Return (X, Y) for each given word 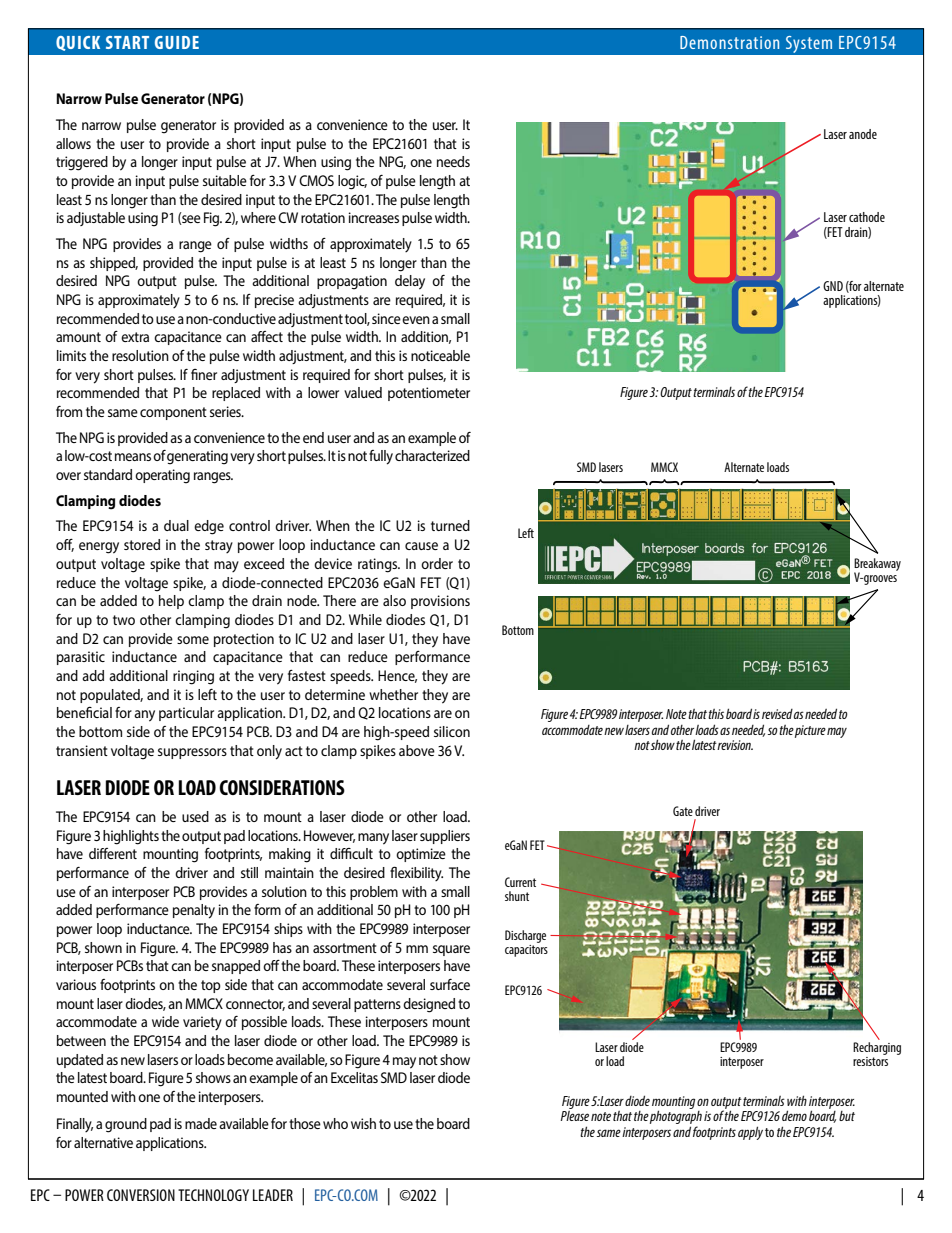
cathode (867, 217)
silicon (452, 731)
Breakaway (877, 565)
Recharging (877, 1050)
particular (186, 714)
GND (833, 286)
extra (135, 337)
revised (777, 714)
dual (176, 525)
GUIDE (177, 42)
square (451, 950)
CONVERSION (141, 1195)
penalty (194, 911)
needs (453, 161)
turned (450, 525)
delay (410, 282)
